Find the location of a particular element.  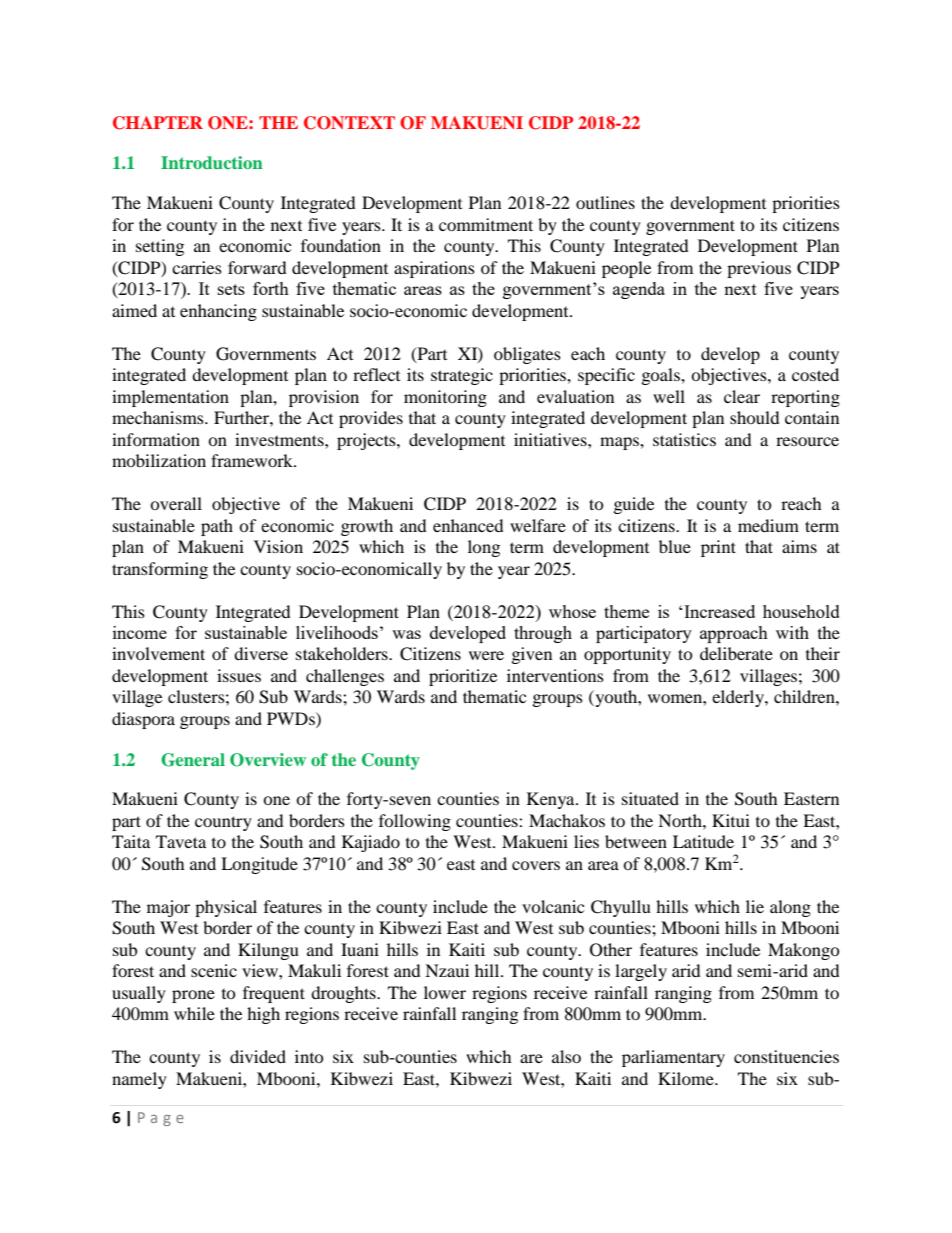

following is located at coordinates (415, 822).
